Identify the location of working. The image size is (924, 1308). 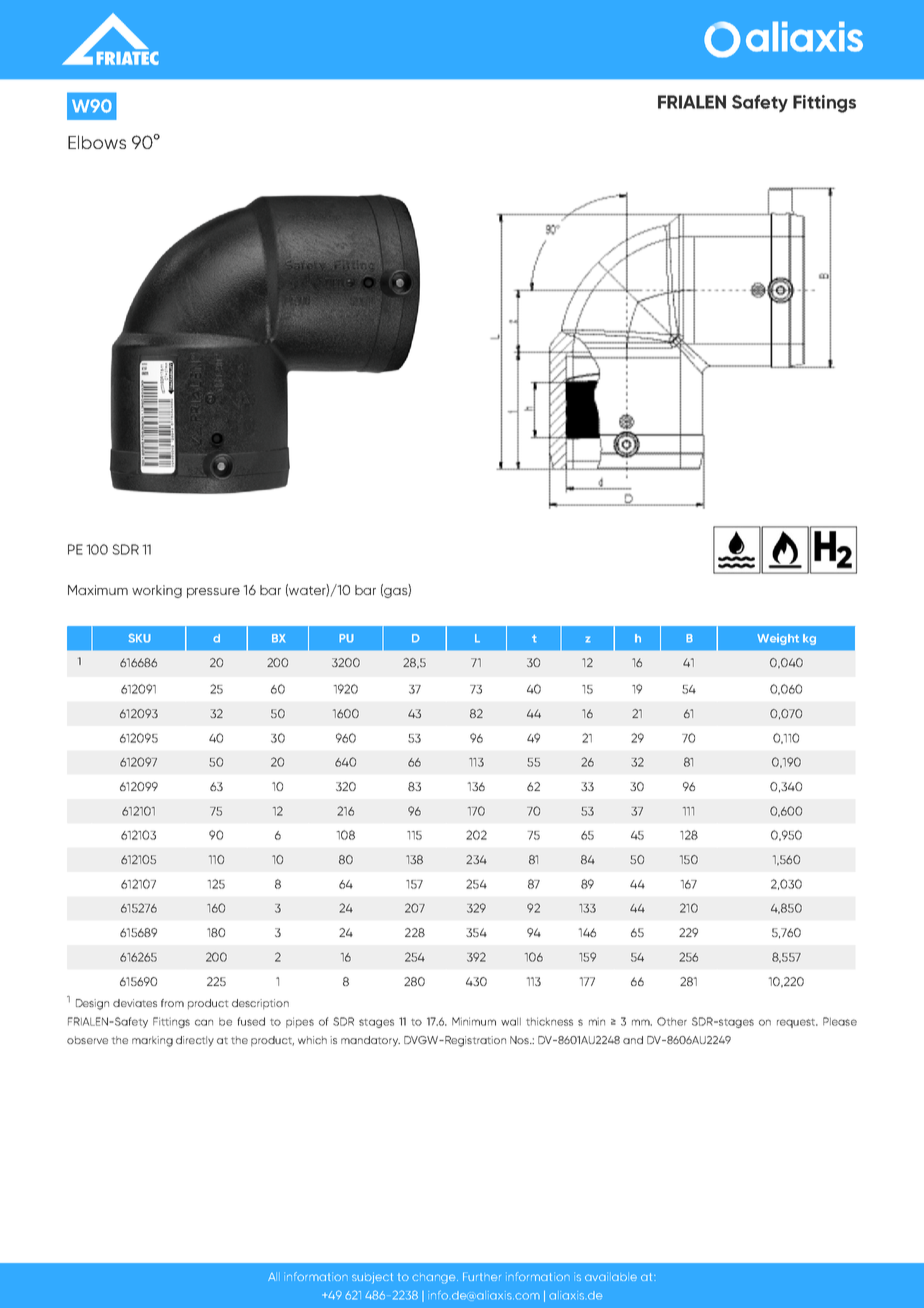
(157, 591).
